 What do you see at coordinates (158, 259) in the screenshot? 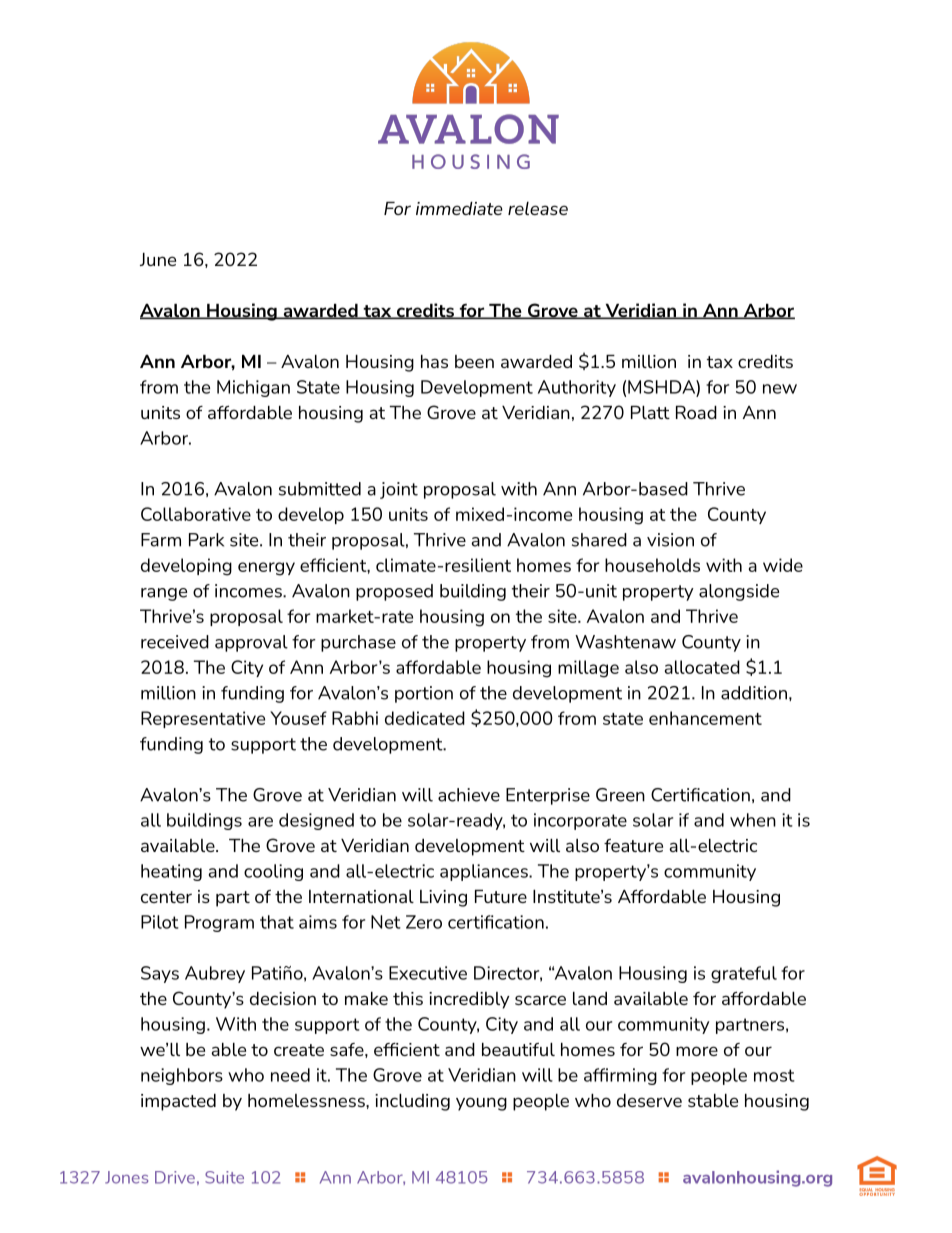
I see `June` at bounding box center [158, 259].
